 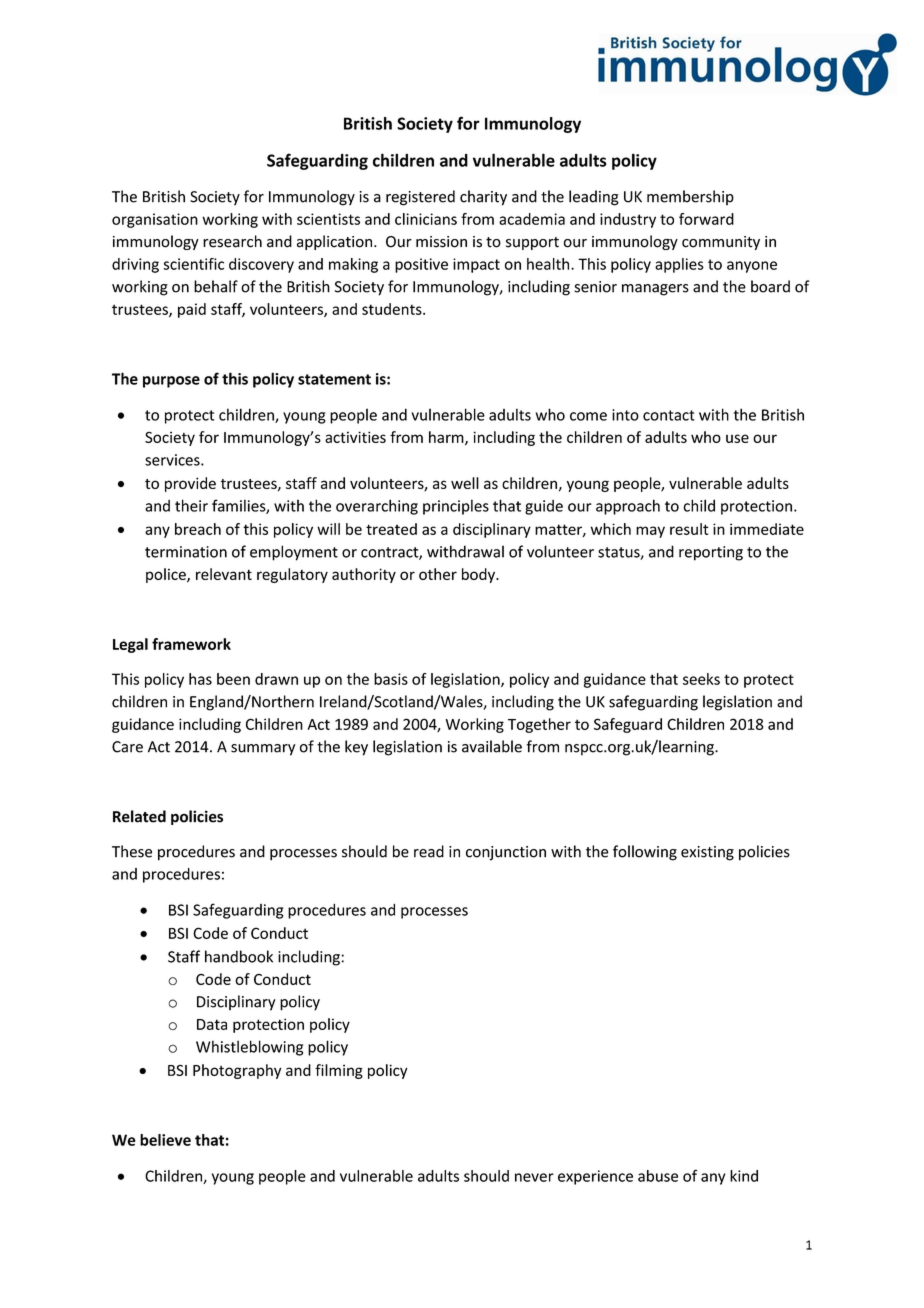 What do you see at coordinates (441, 242) in the image?
I see `mission` at bounding box center [441, 242].
